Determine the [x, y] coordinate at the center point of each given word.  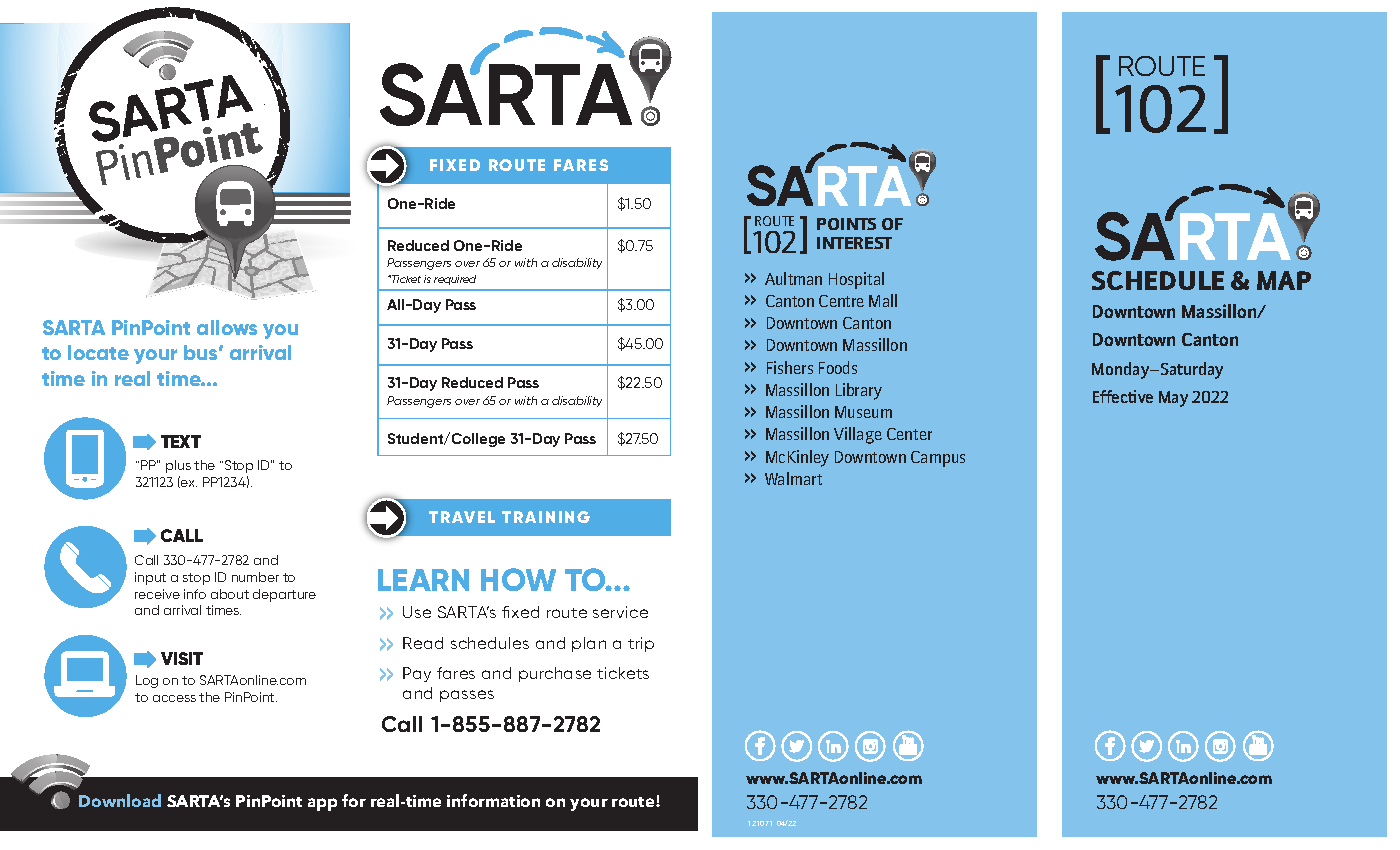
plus [178, 466]
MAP [1284, 280]
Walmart [793, 478]
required [455, 280]
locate [98, 352]
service [620, 612]
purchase [555, 674]
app [322, 804]
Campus [938, 459]
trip [641, 644]
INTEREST [854, 243]
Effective [1123, 396]
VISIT [182, 658]
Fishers [790, 367]
